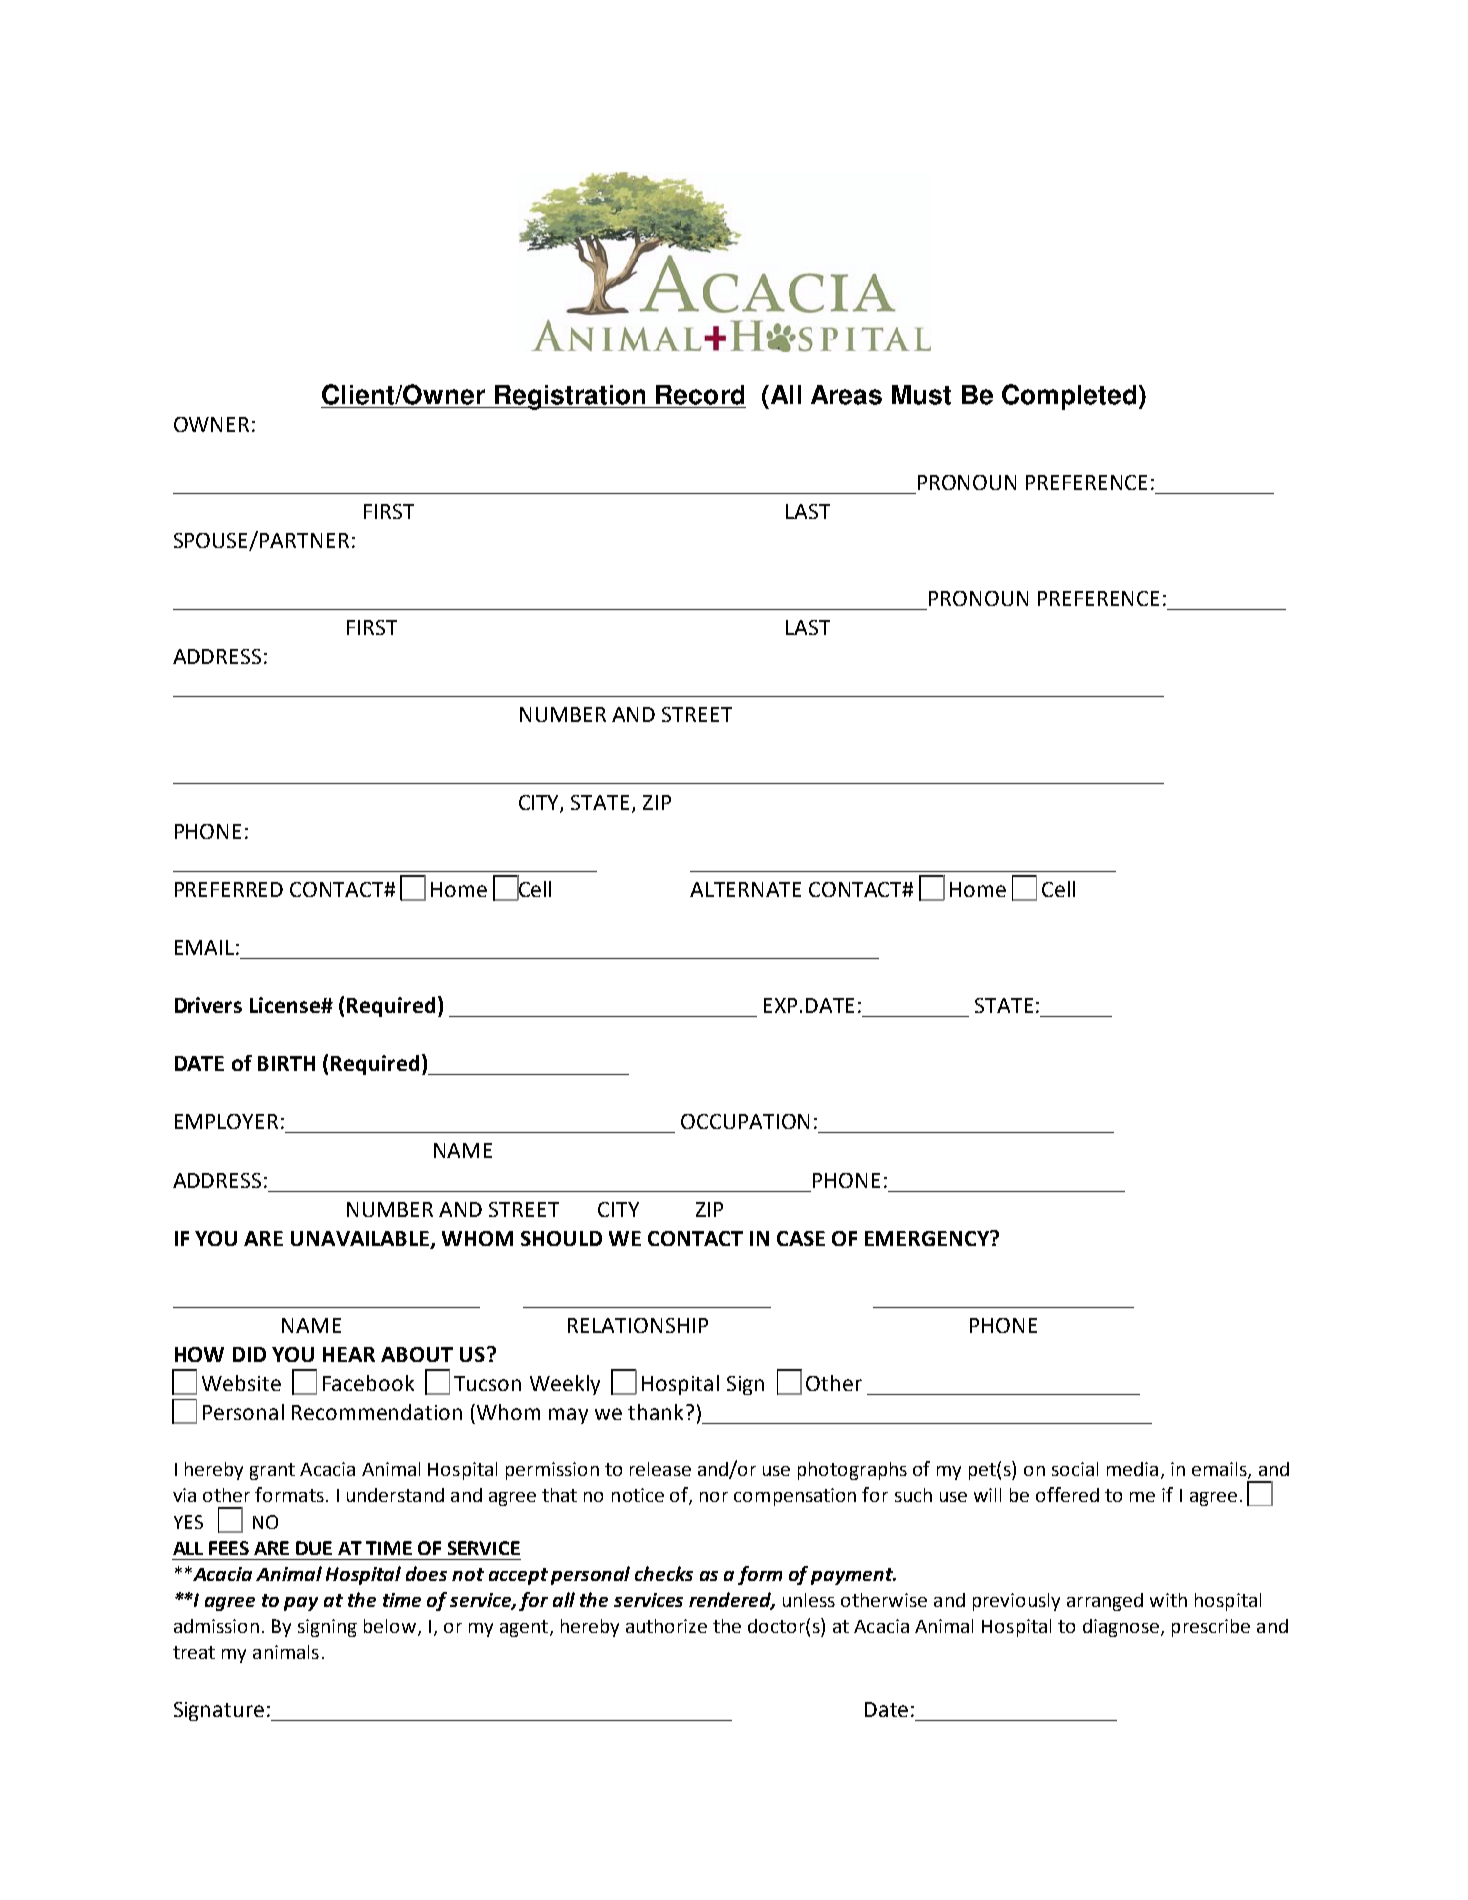 The width and height of the screenshot is (1468, 1900). What do you see at coordinates (570, 397) in the screenshot?
I see `Registration` at bounding box center [570, 397].
